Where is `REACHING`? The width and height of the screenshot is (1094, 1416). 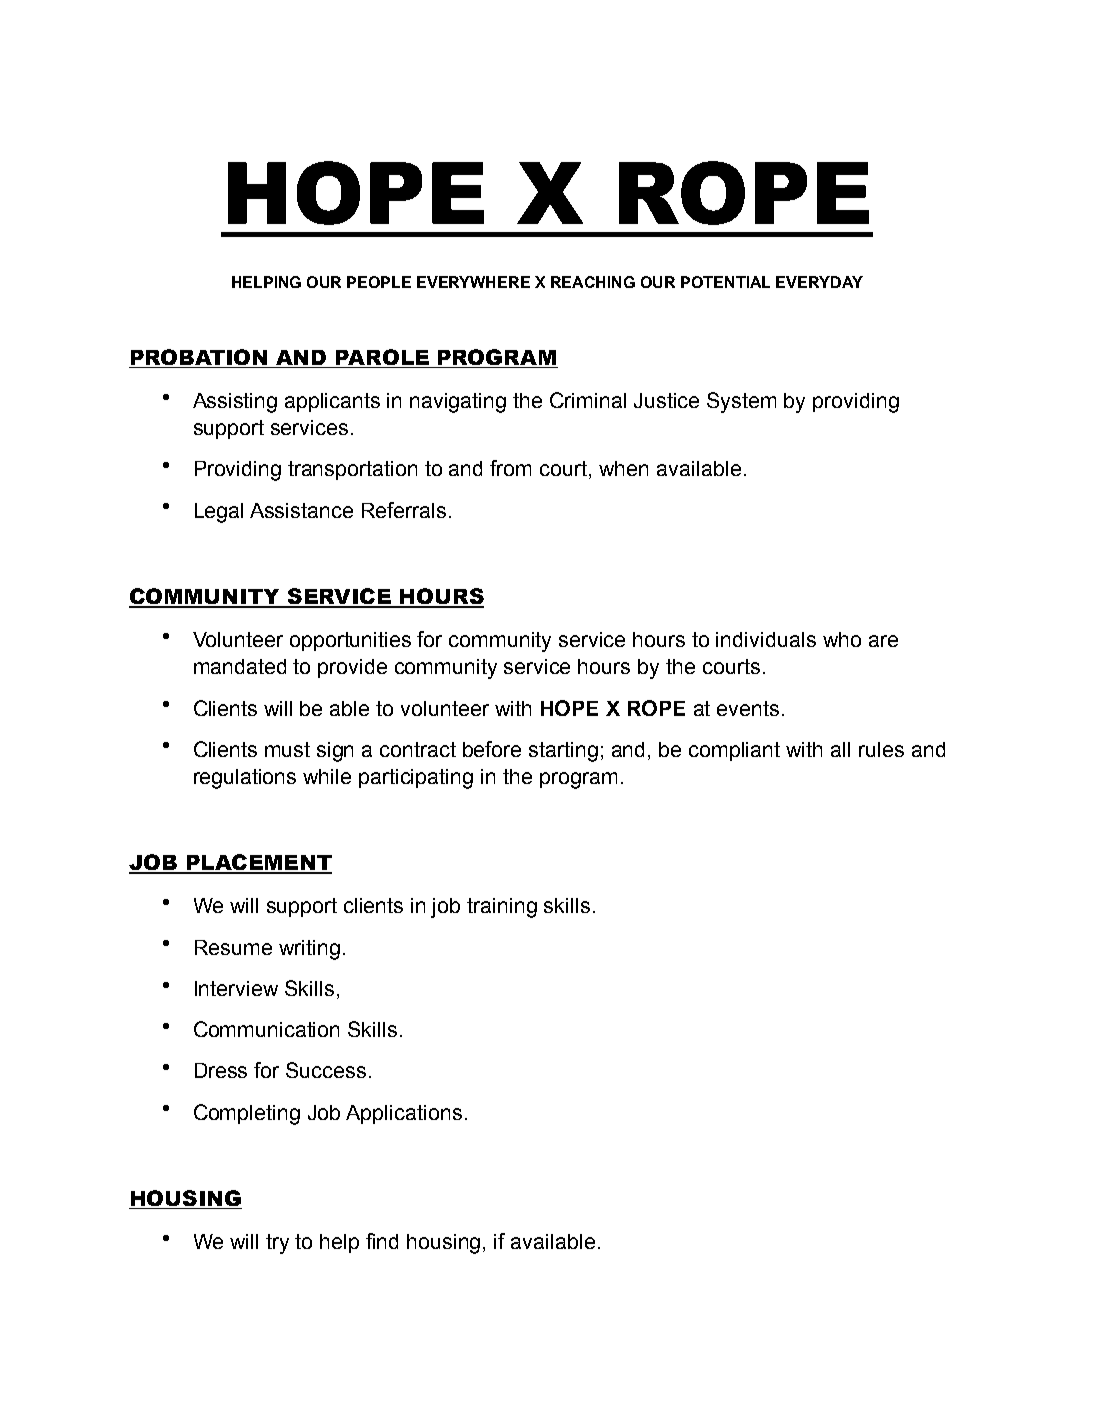
REACHING is located at coordinates (593, 282).
